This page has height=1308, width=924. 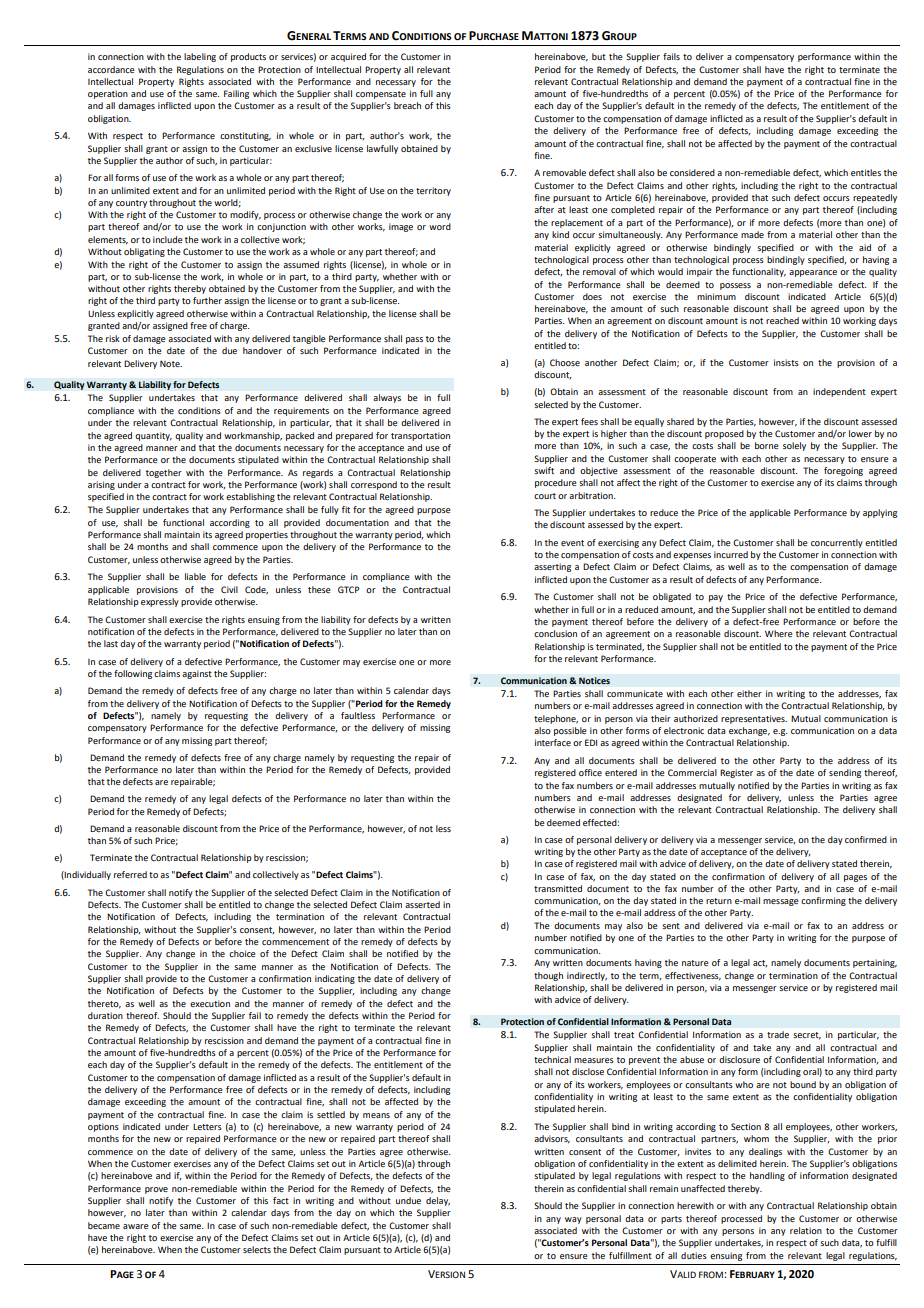 I want to click on labeling, so click(x=200, y=57).
